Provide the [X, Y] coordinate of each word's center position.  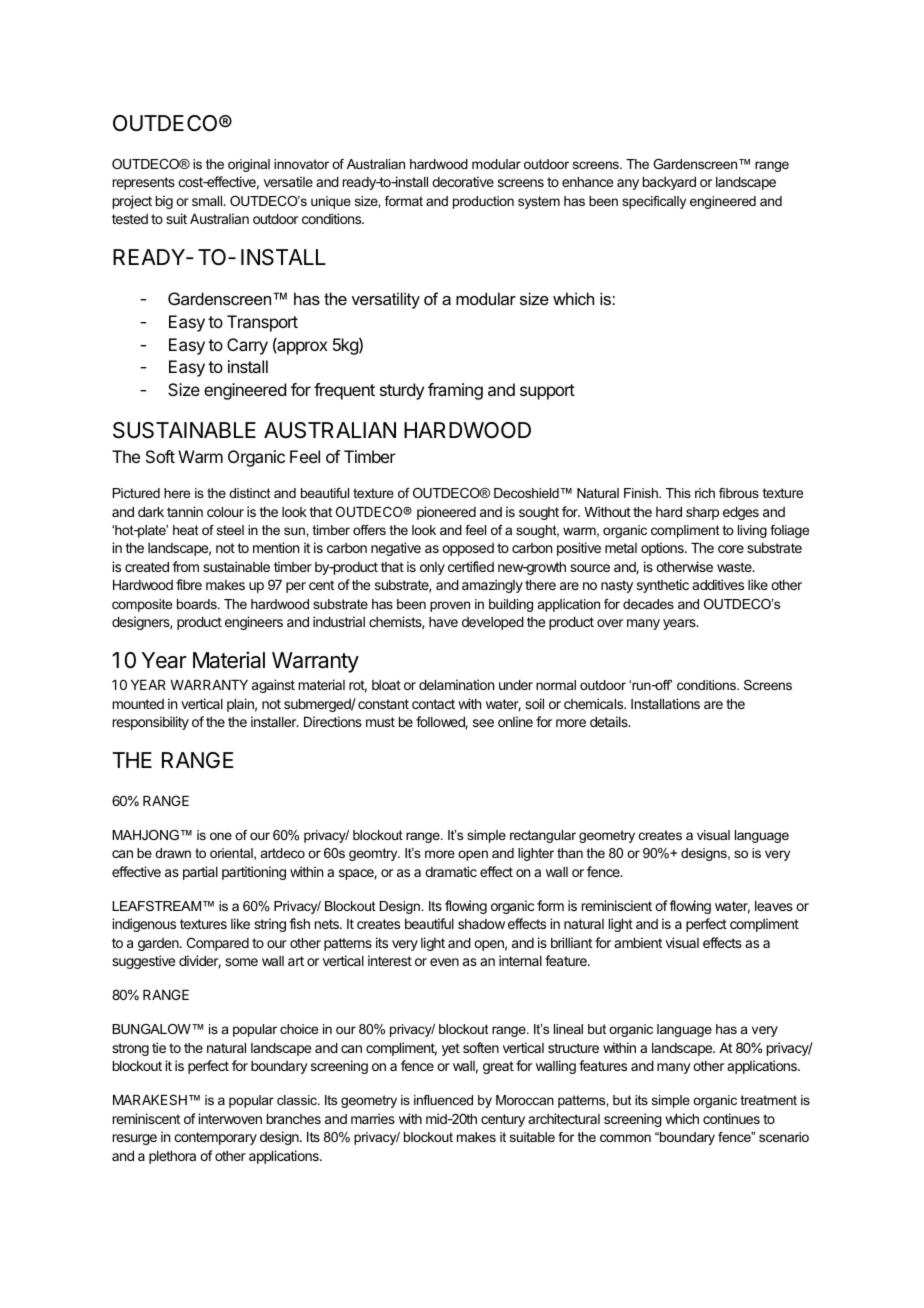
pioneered [446, 513]
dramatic [451, 871]
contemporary [215, 1138]
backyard [669, 183]
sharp [702, 513]
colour [225, 512]
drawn [173, 853]
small [208, 201]
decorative [463, 181]
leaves [774, 906]
